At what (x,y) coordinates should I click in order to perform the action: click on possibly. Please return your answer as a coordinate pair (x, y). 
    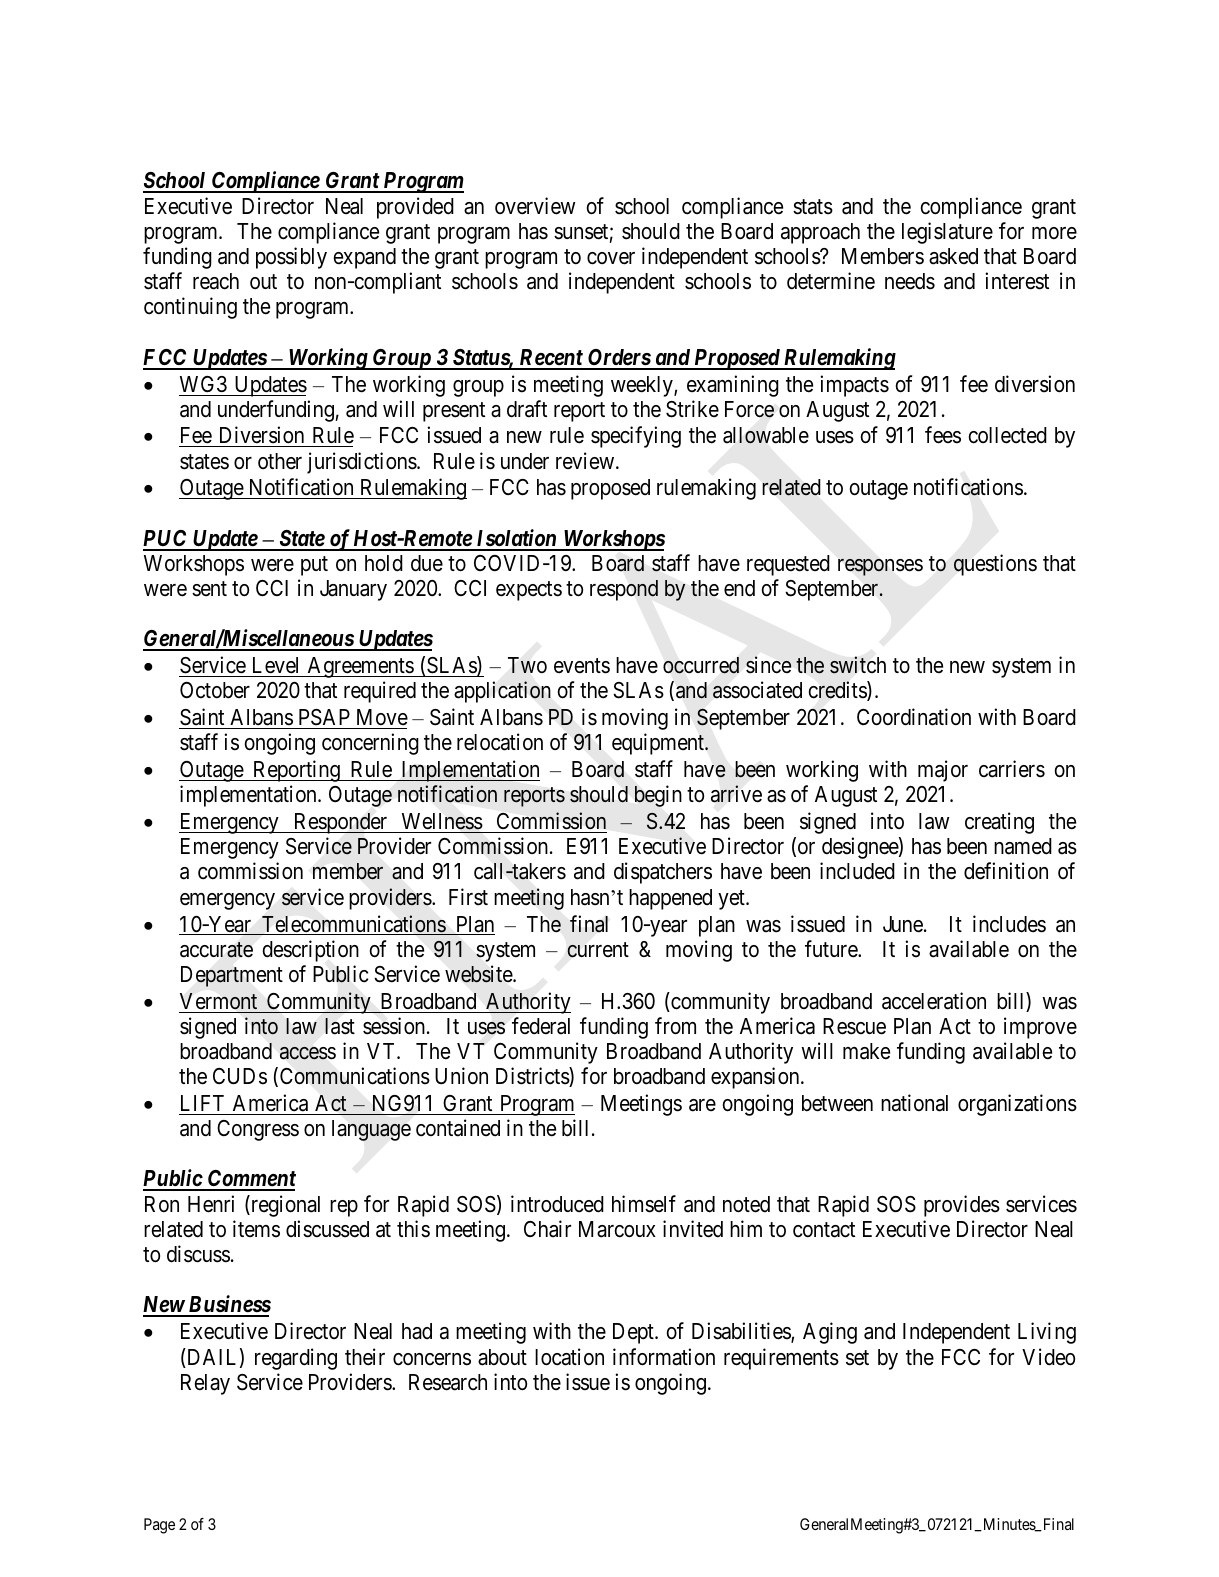
    Looking at the image, I should click on (291, 258).
